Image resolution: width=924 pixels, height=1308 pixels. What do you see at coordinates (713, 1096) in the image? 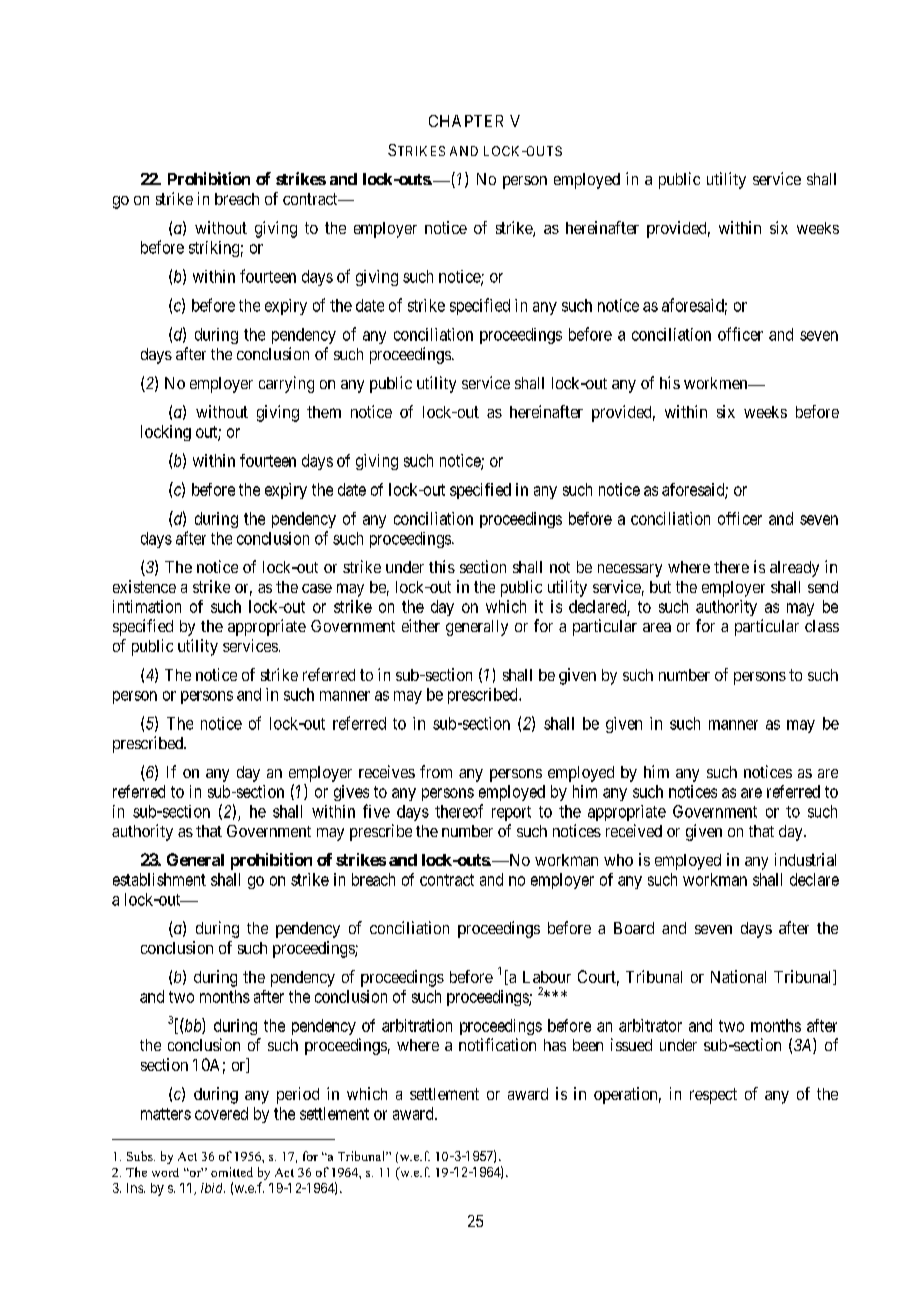
I see `respect` at bounding box center [713, 1096].
